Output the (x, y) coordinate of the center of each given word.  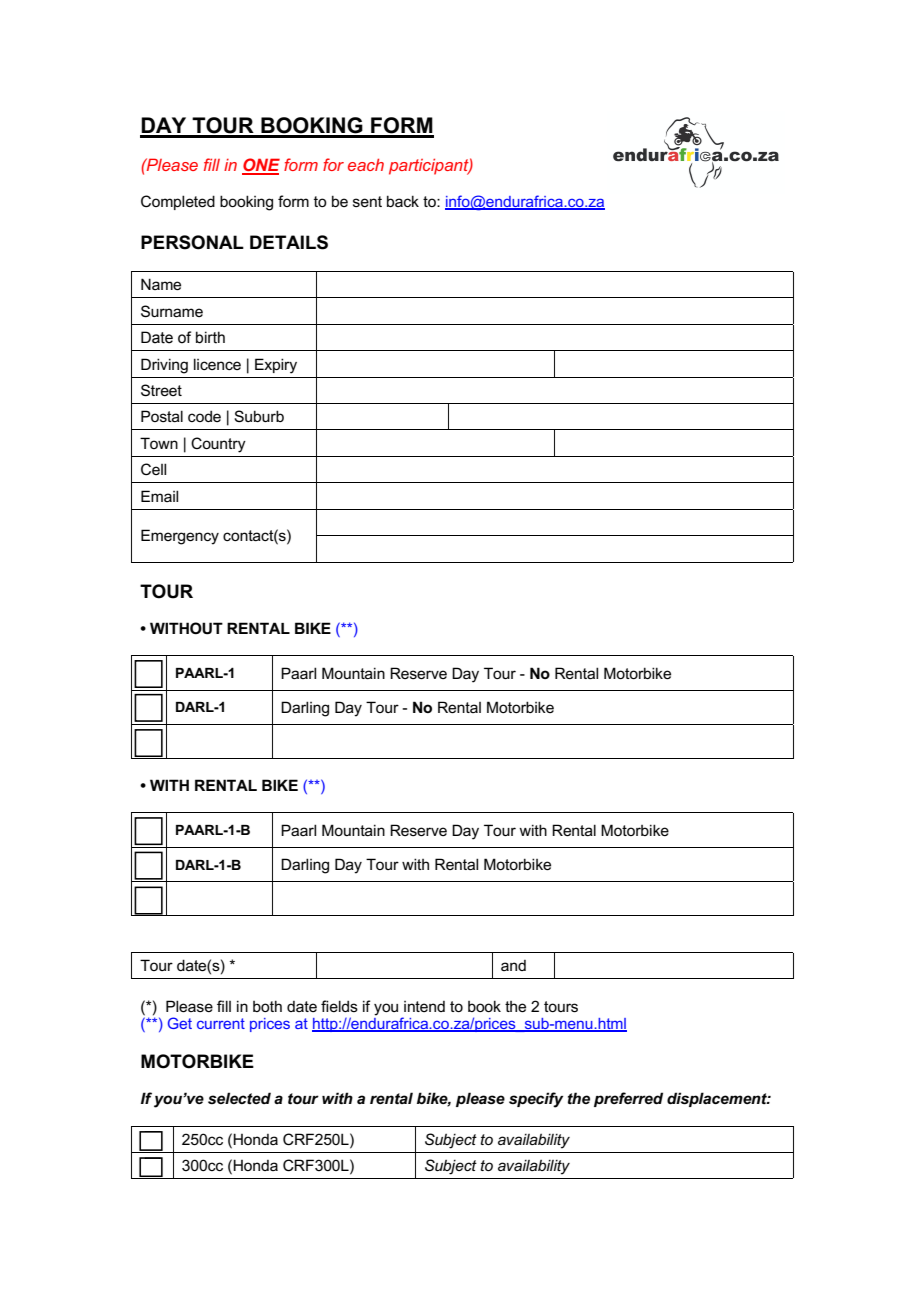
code (204, 416)
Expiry (276, 366)
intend (424, 1006)
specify (536, 1100)
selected (239, 1098)
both (267, 1006)
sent (367, 201)
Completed (178, 202)
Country (218, 445)
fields (339, 1006)
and (513, 965)
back (403, 201)
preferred (628, 1099)
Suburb (259, 416)
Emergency (180, 537)
